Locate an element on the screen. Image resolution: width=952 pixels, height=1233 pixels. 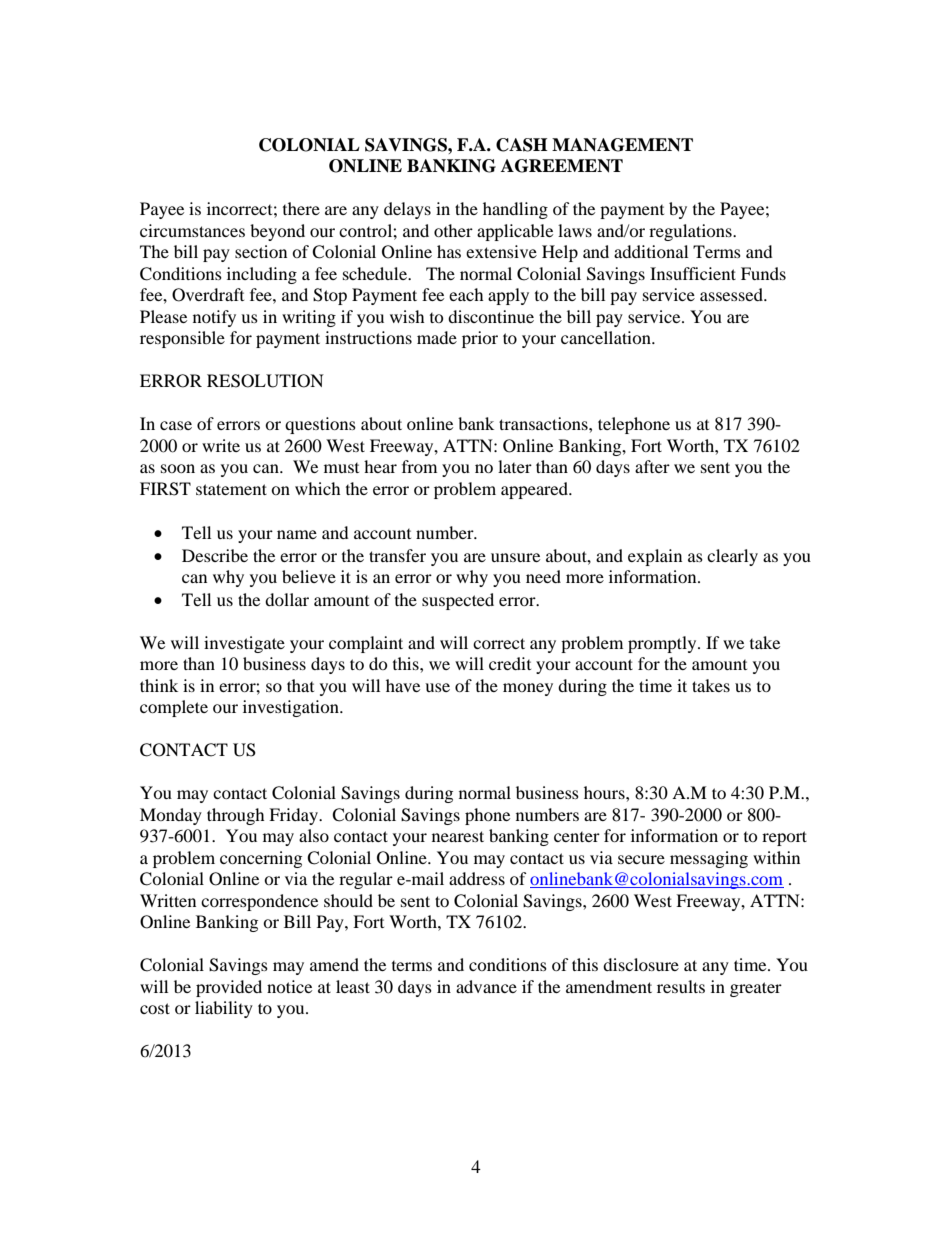
CASH is located at coordinates (521, 145).
